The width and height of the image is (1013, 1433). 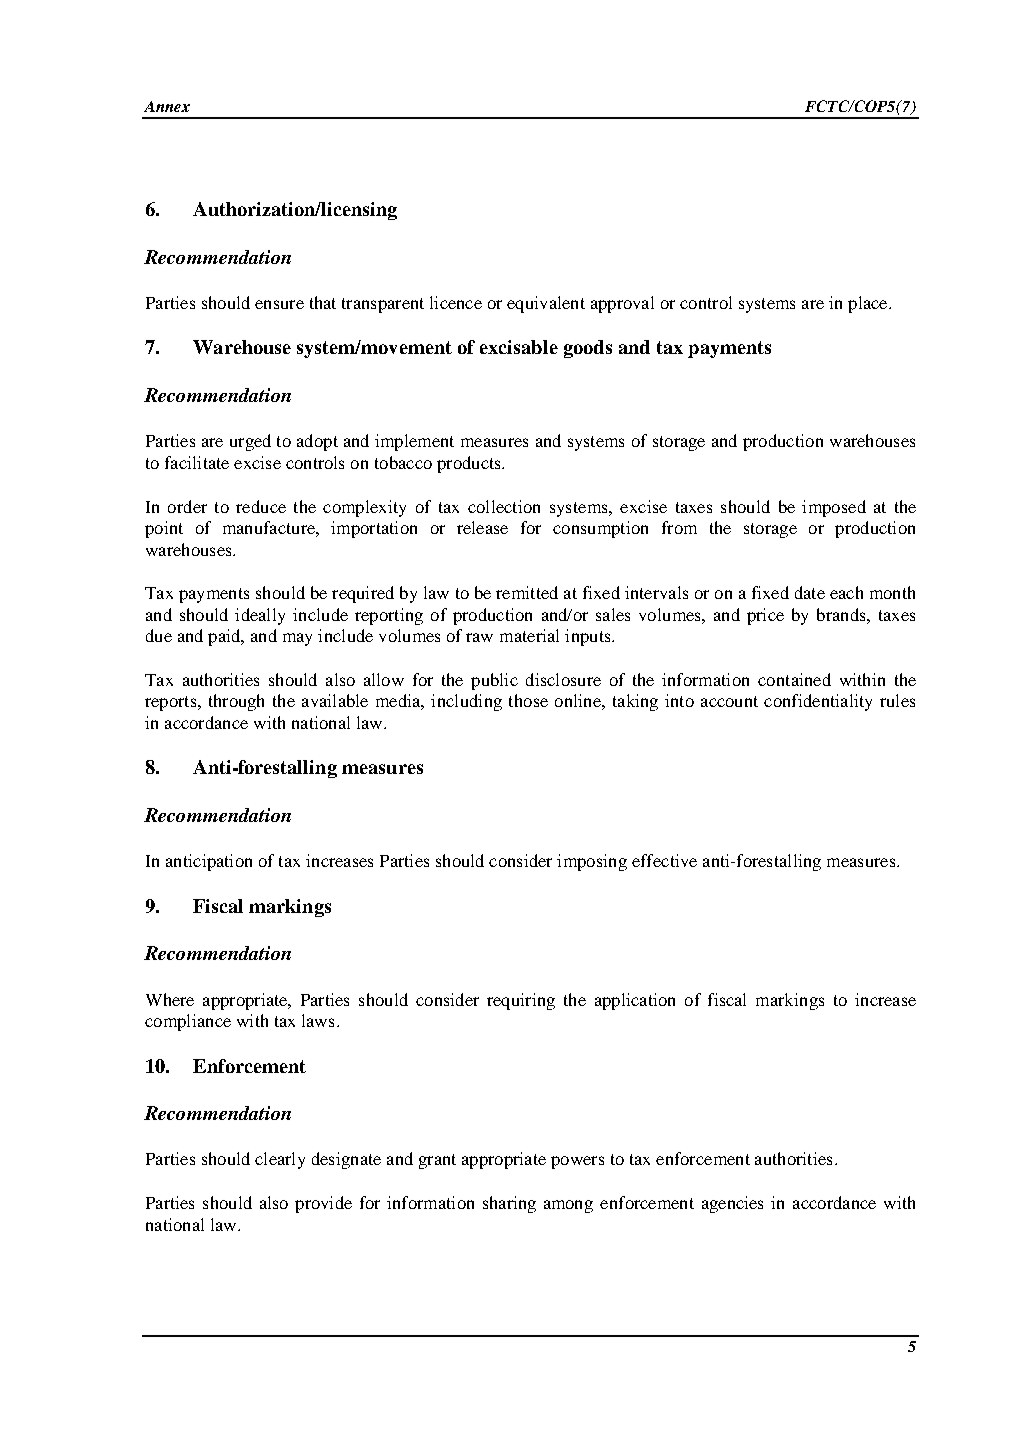 What do you see at coordinates (280, 1160) in the image?
I see `clearly` at bounding box center [280, 1160].
